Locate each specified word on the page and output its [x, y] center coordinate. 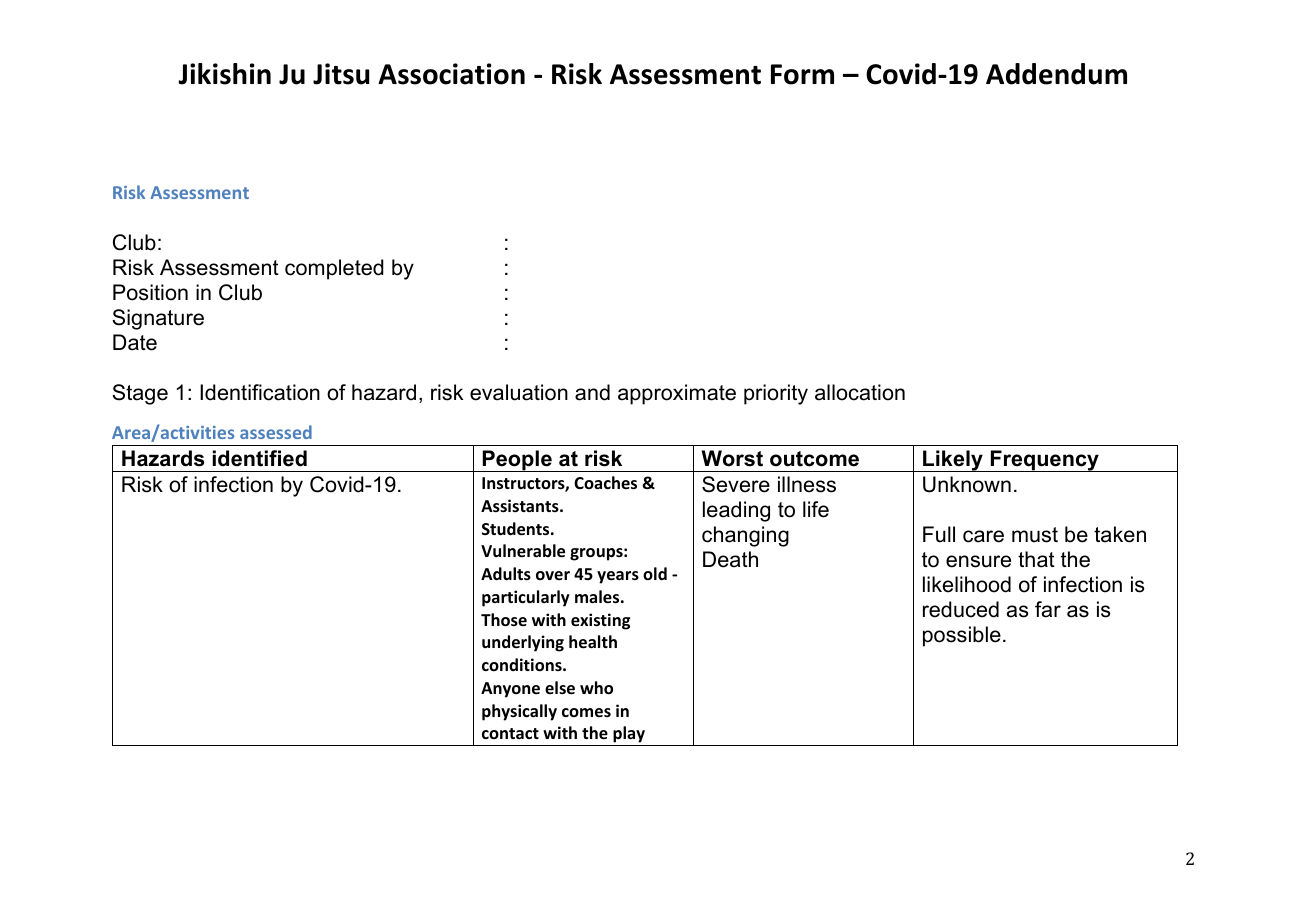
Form [802, 74]
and [592, 392]
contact [510, 733]
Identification [260, 392]
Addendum [1056, 74]
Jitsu [341, 74]
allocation [860, 392]
